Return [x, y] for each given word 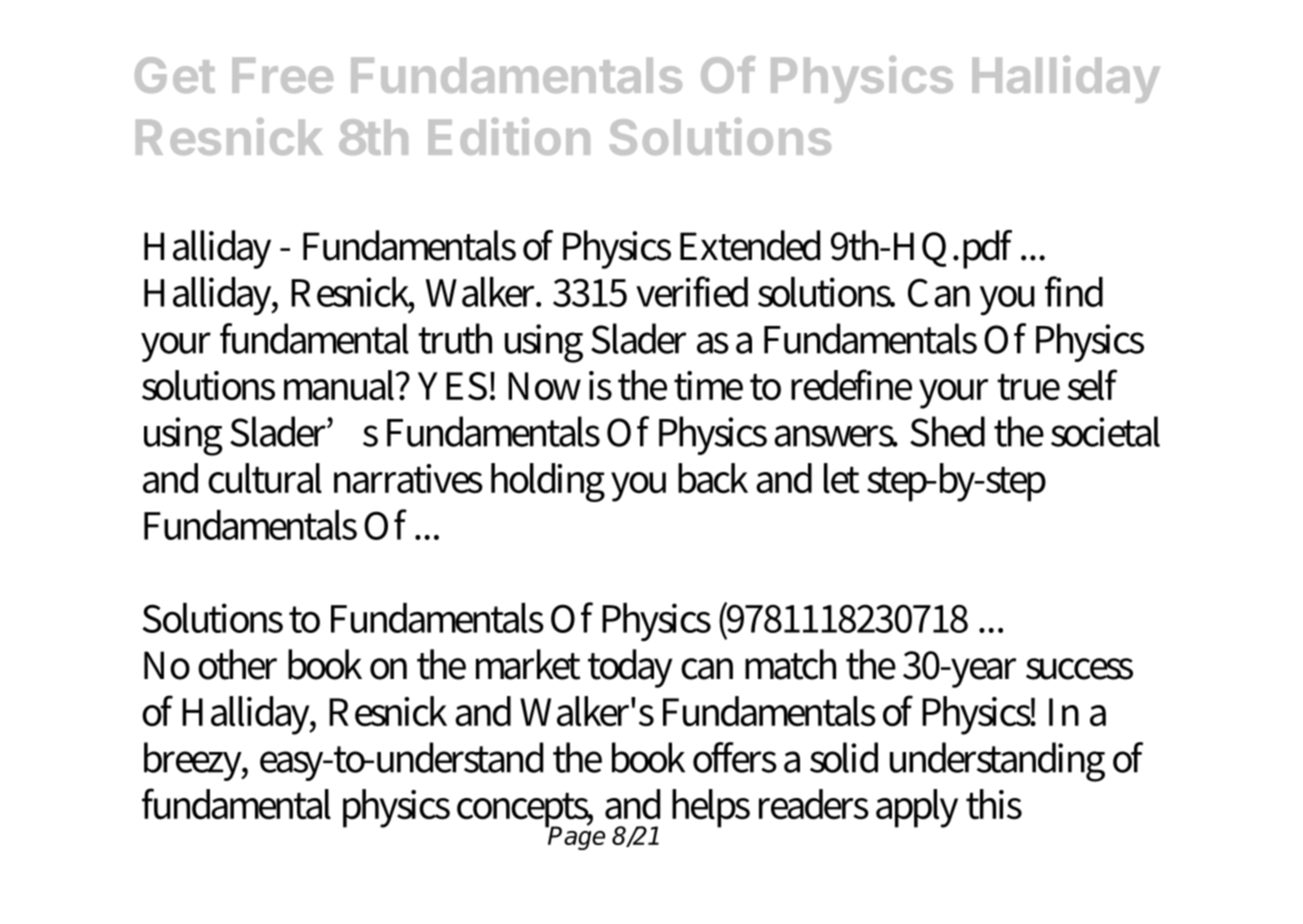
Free [282, 75]
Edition [509, 136]
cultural [265, 478]
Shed [947, 431]
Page [576, 837]
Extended [750, 245]
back [713, 478]
